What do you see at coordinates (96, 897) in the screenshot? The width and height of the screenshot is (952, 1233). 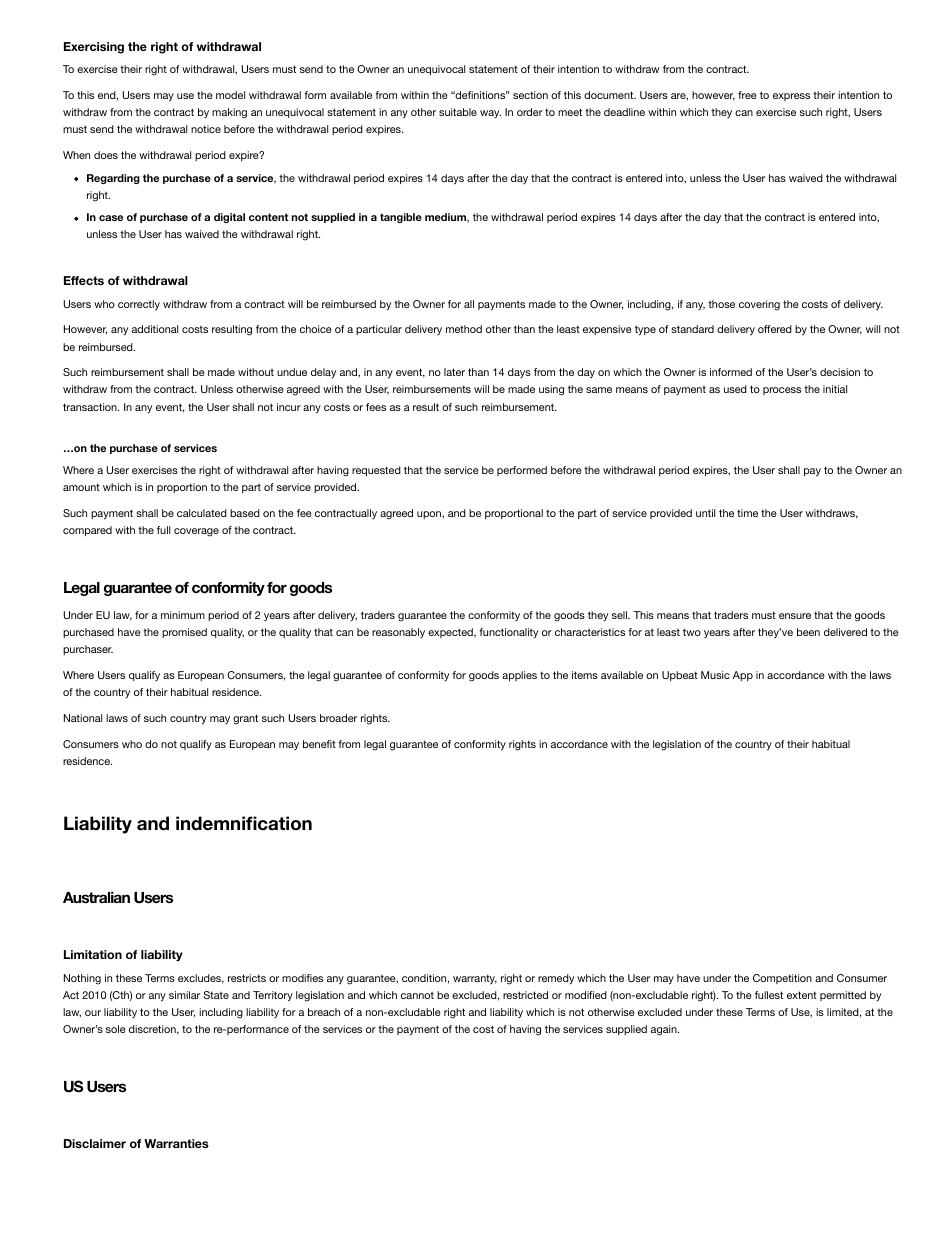 I see `Australian` at bounding box center [96, 897].
